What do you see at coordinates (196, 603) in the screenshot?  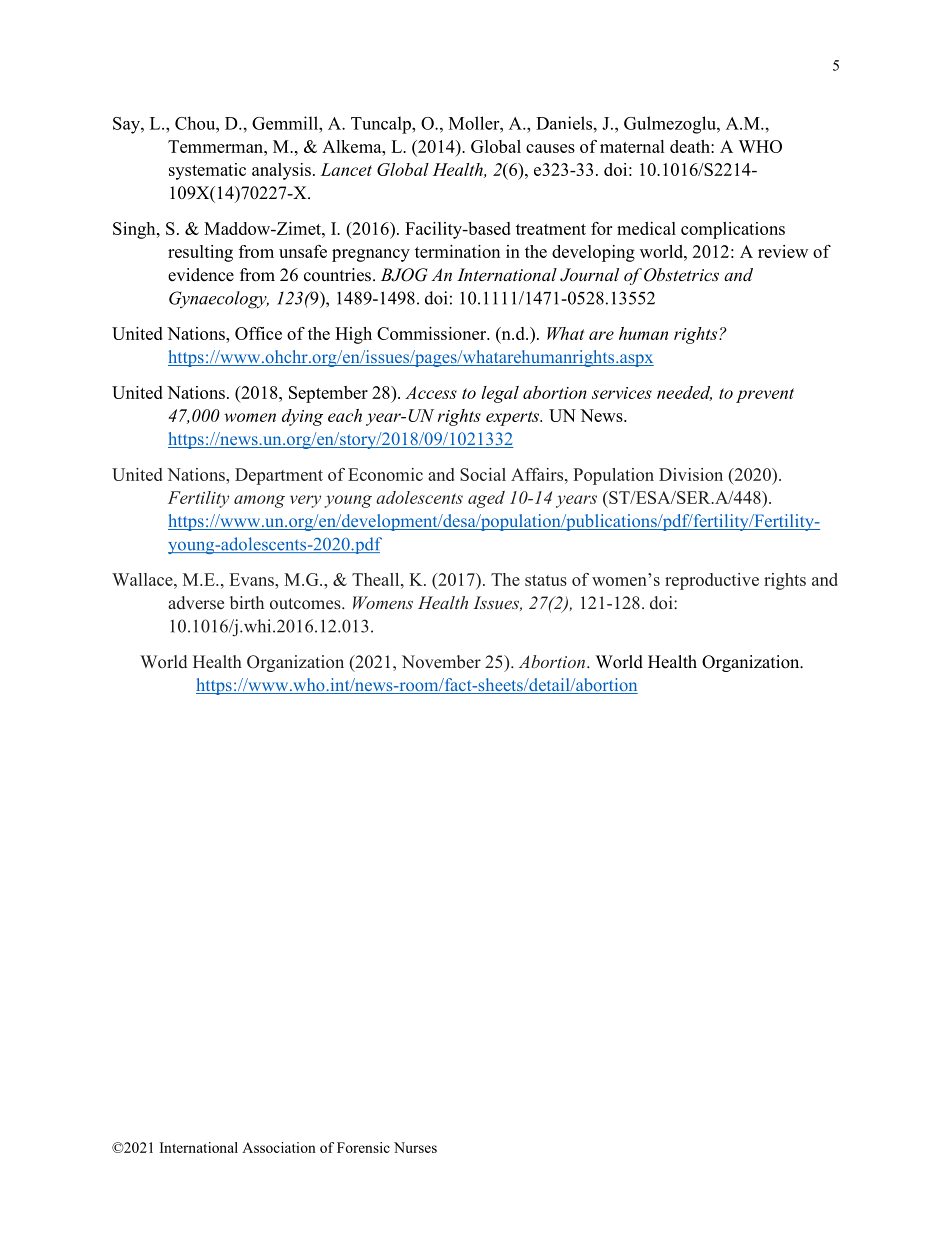 I see `adverse` at bounding box center [196, 603].
